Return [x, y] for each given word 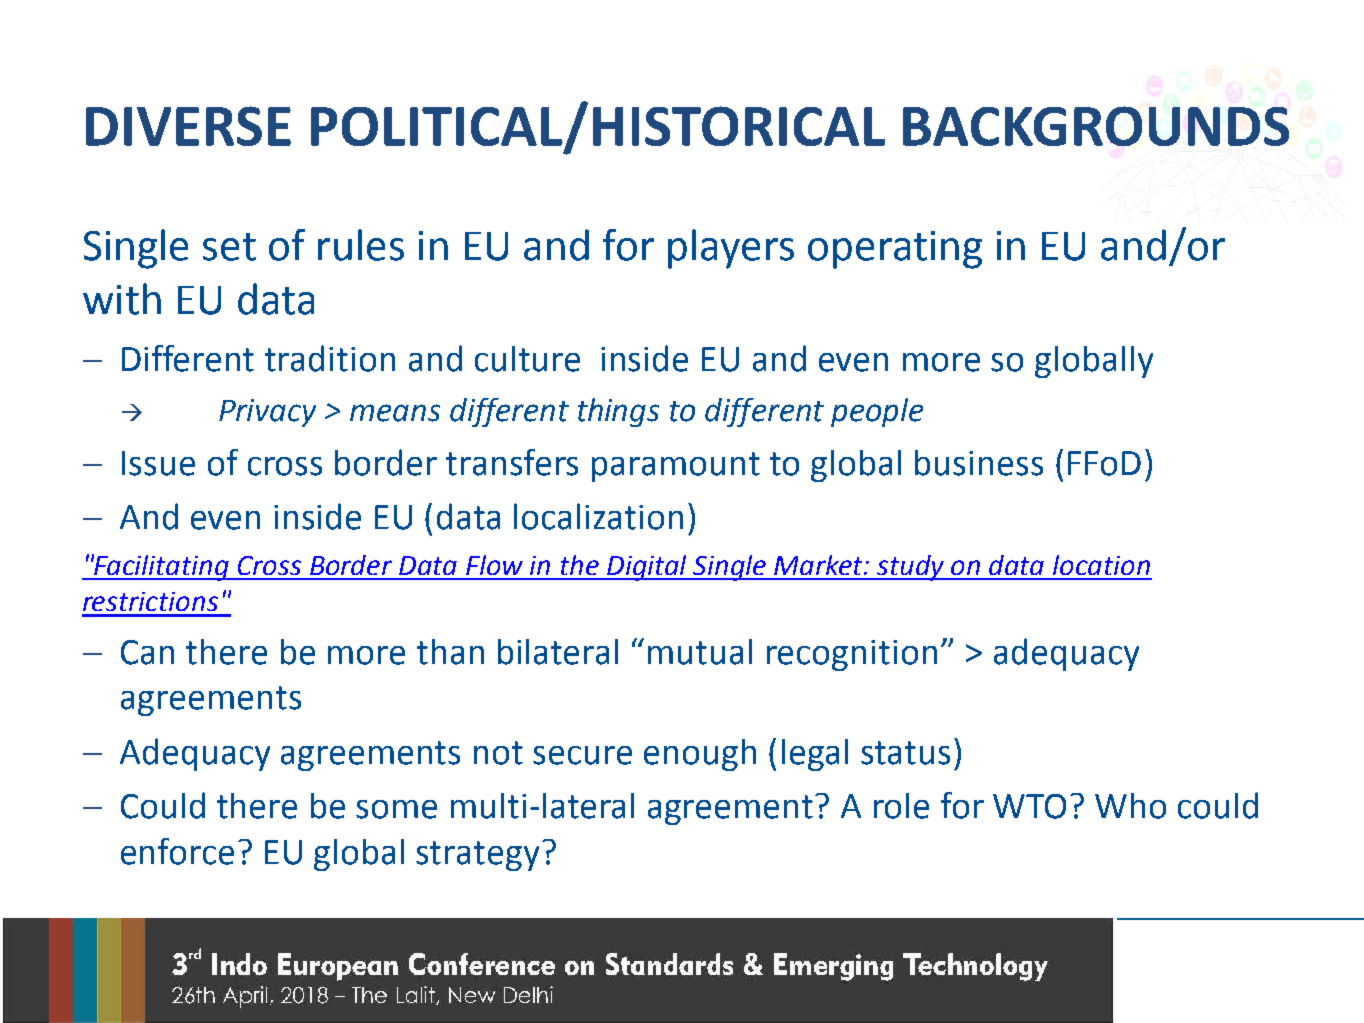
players [731, 249]
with [122, 299]
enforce [177, 851]
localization [598, 516]
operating [895, 250]
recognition [852, 655]
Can [147, 652]
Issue [158, 463]
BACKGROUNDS [1096, 126]
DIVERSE [188, 126]
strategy [477, 856]
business [979, 463]
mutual [700, 652]
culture [527, 359]
